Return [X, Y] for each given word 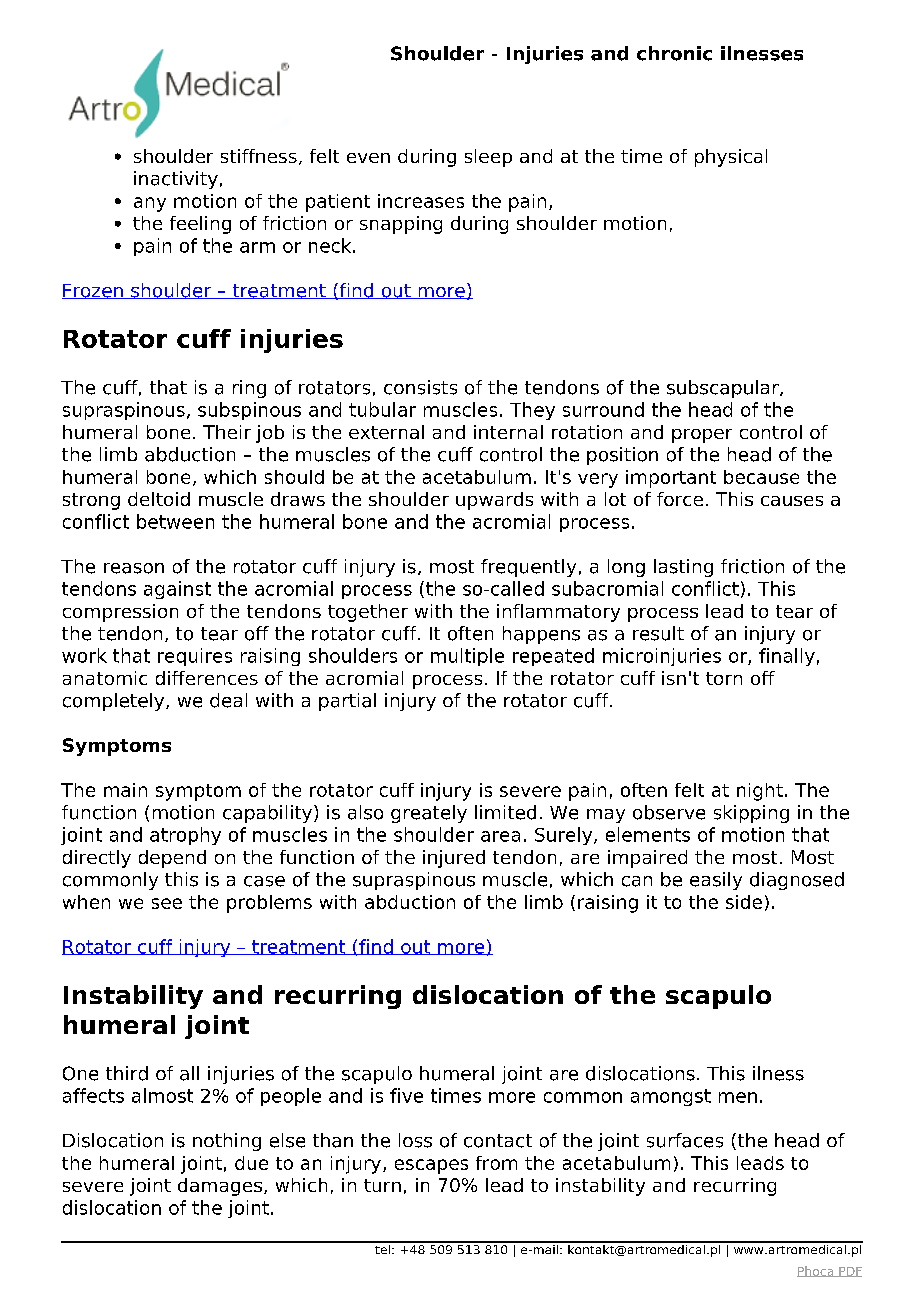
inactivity [176, 180]
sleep [488, 158]
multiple [467, 657]
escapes [431, 1166]
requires [195, 657]
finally [787, 657]
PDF [849, 1272]
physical [731, 158]
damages [220, 1187]
